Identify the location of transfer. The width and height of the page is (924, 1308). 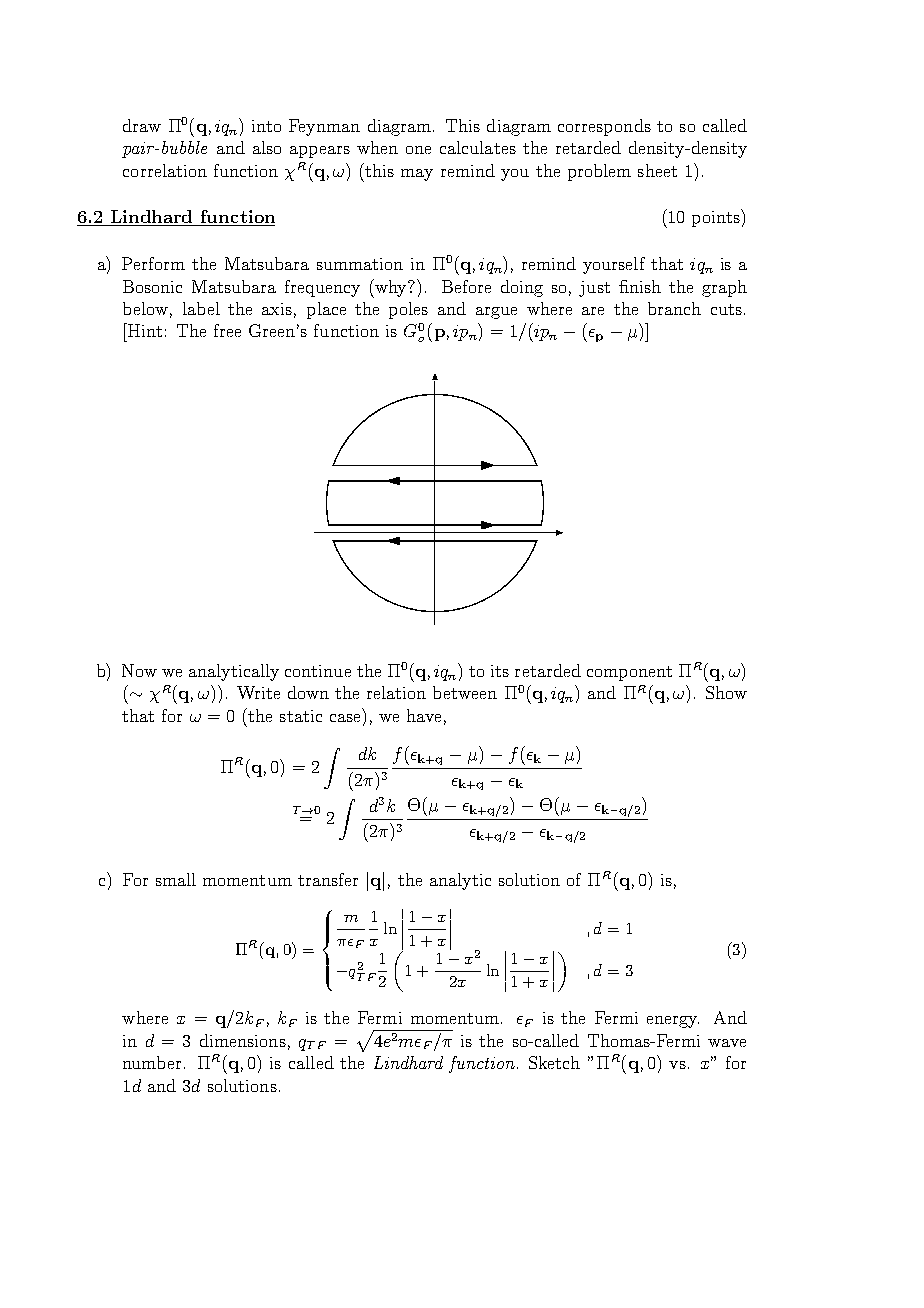
(328, 879).
